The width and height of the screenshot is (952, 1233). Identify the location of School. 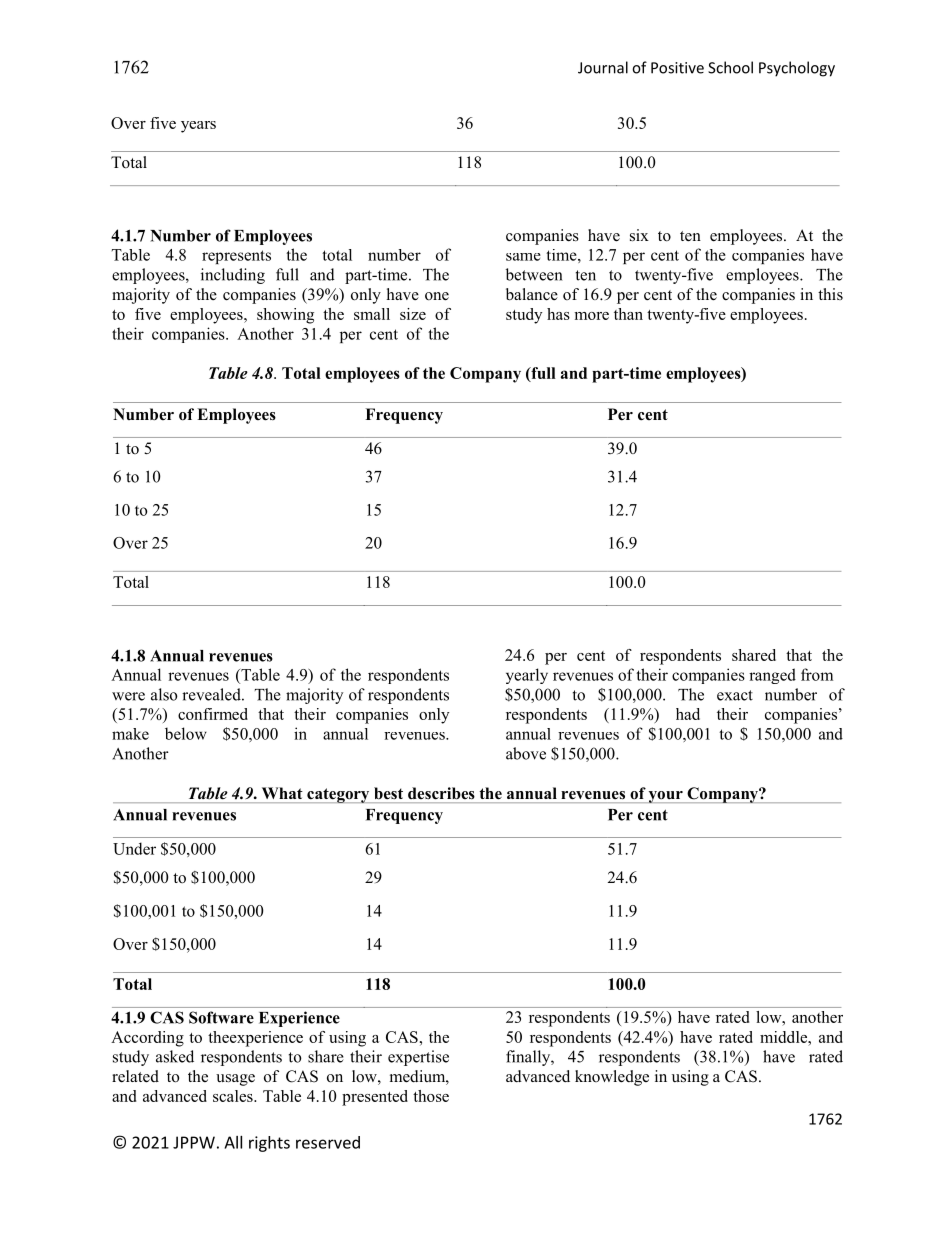
(730, 67).
